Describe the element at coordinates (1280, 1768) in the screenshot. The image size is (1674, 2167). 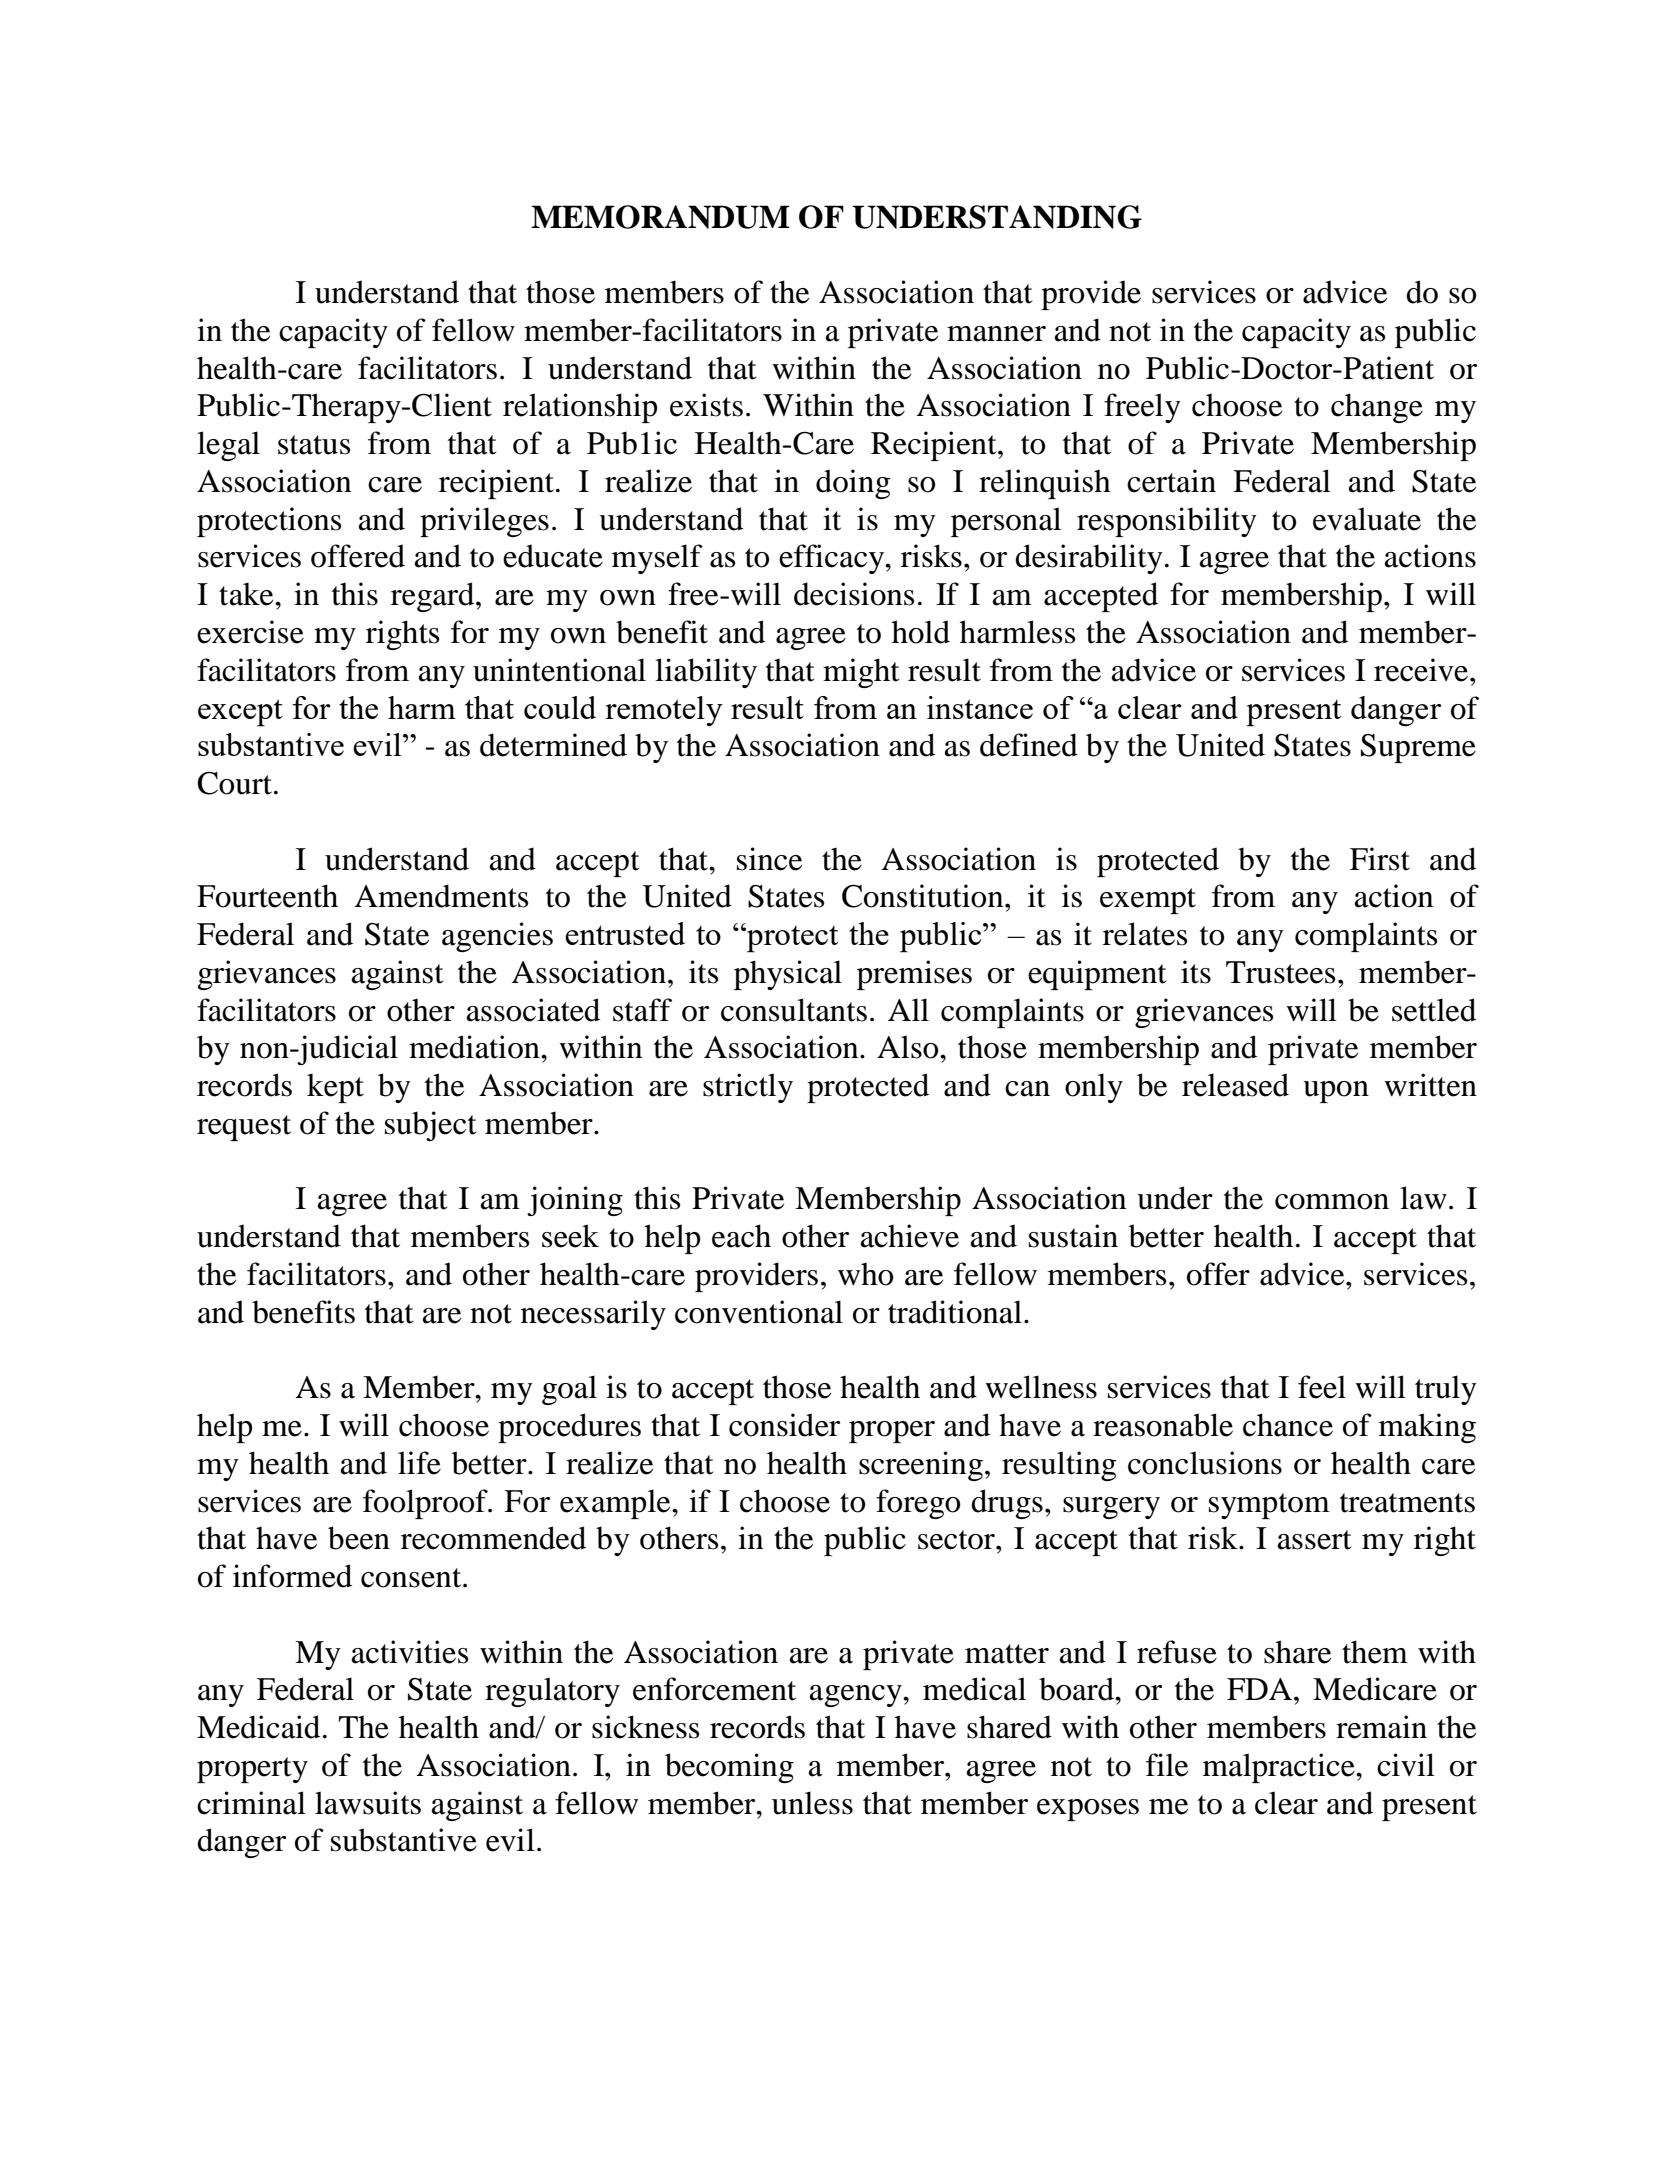
I see `malpractice` at that location.
